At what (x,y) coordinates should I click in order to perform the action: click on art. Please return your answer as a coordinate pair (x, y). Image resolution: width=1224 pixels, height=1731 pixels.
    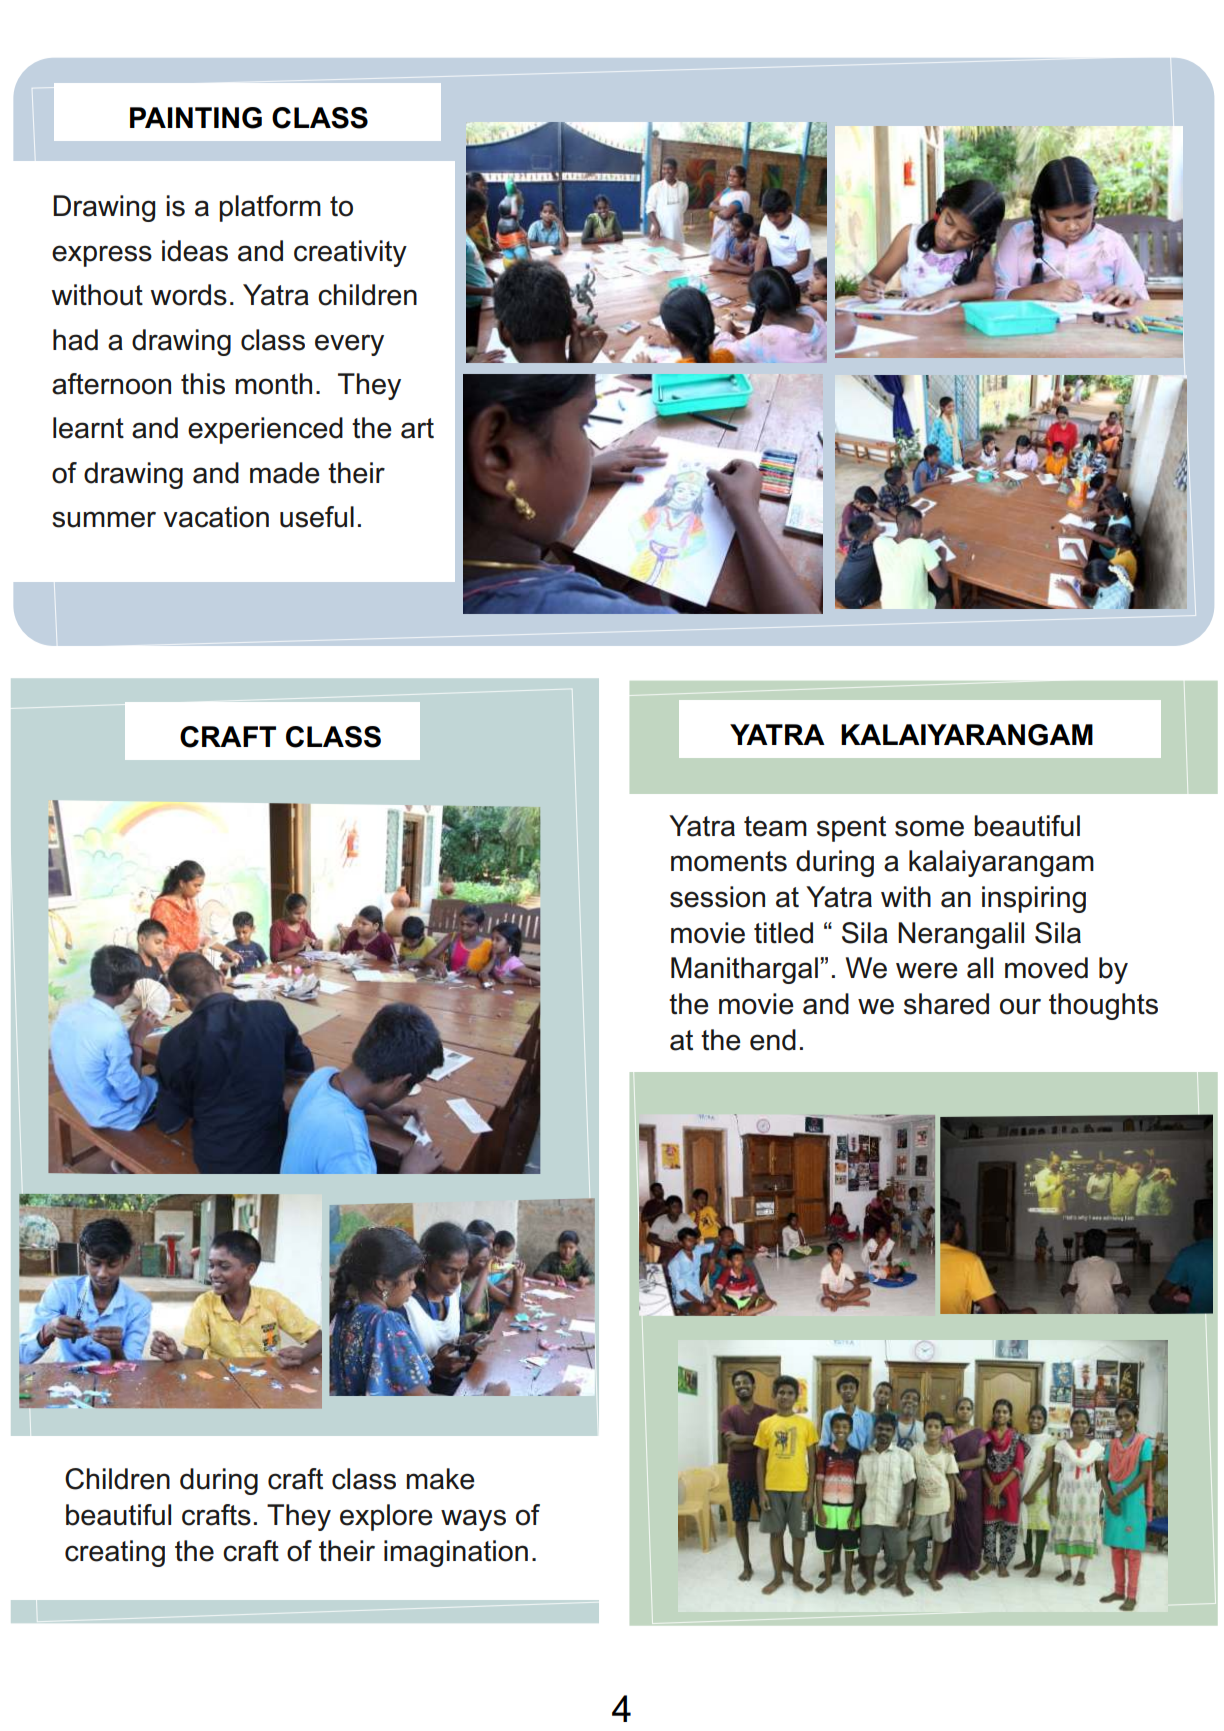
    Looking at the image, I should click on (417, 428).
